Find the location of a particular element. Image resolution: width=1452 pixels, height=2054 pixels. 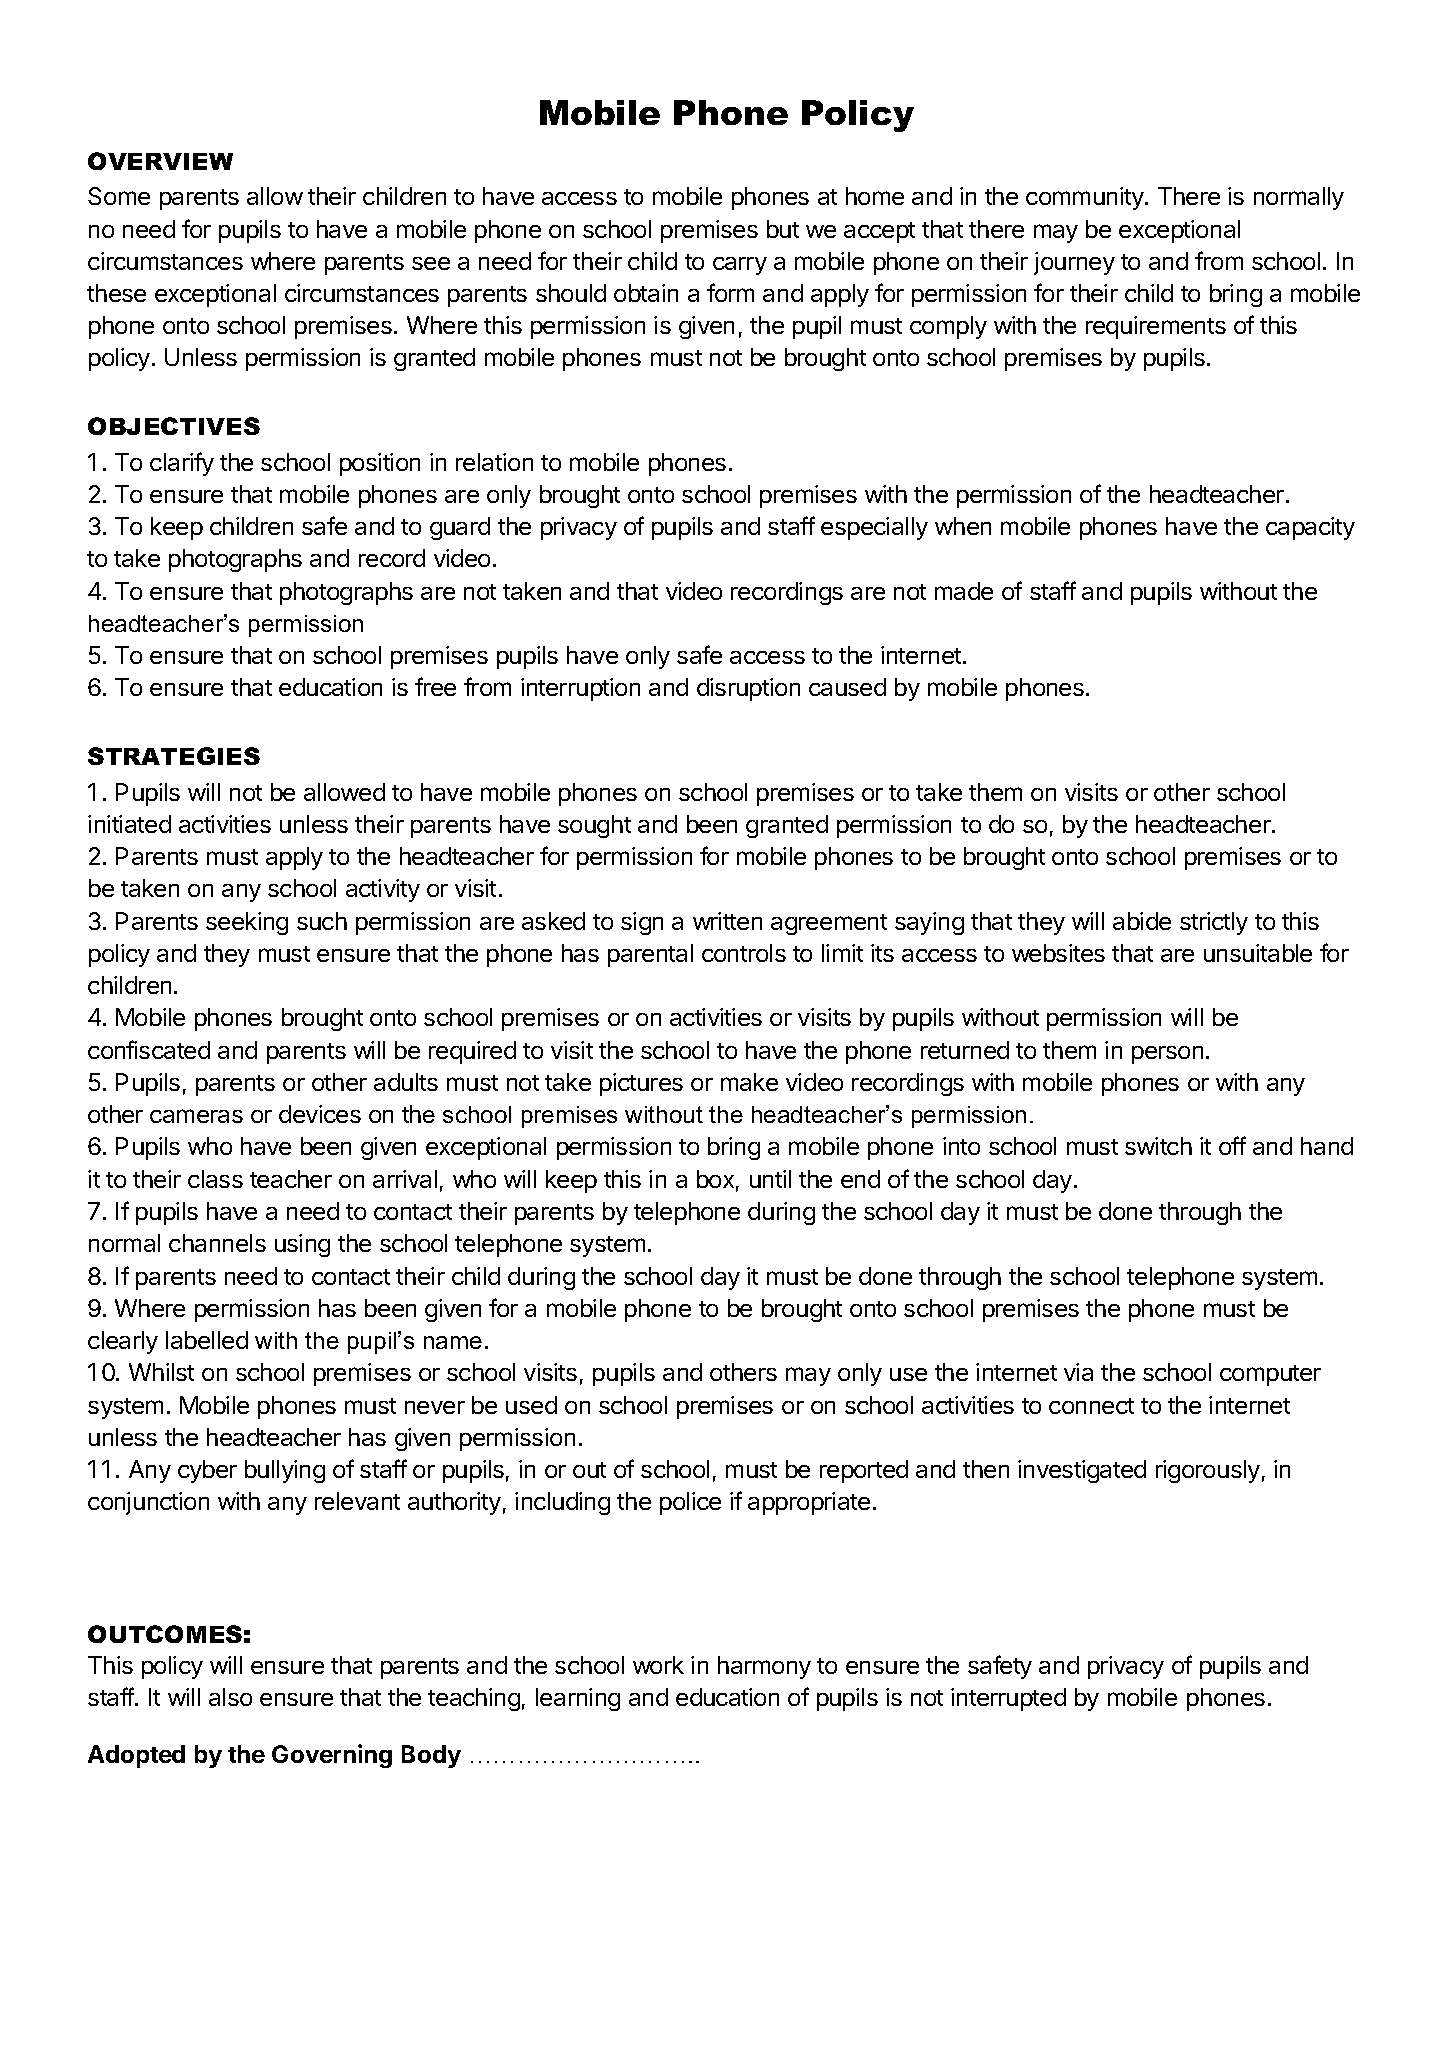

STRATEGIES is located at coordinates (174, 756).
